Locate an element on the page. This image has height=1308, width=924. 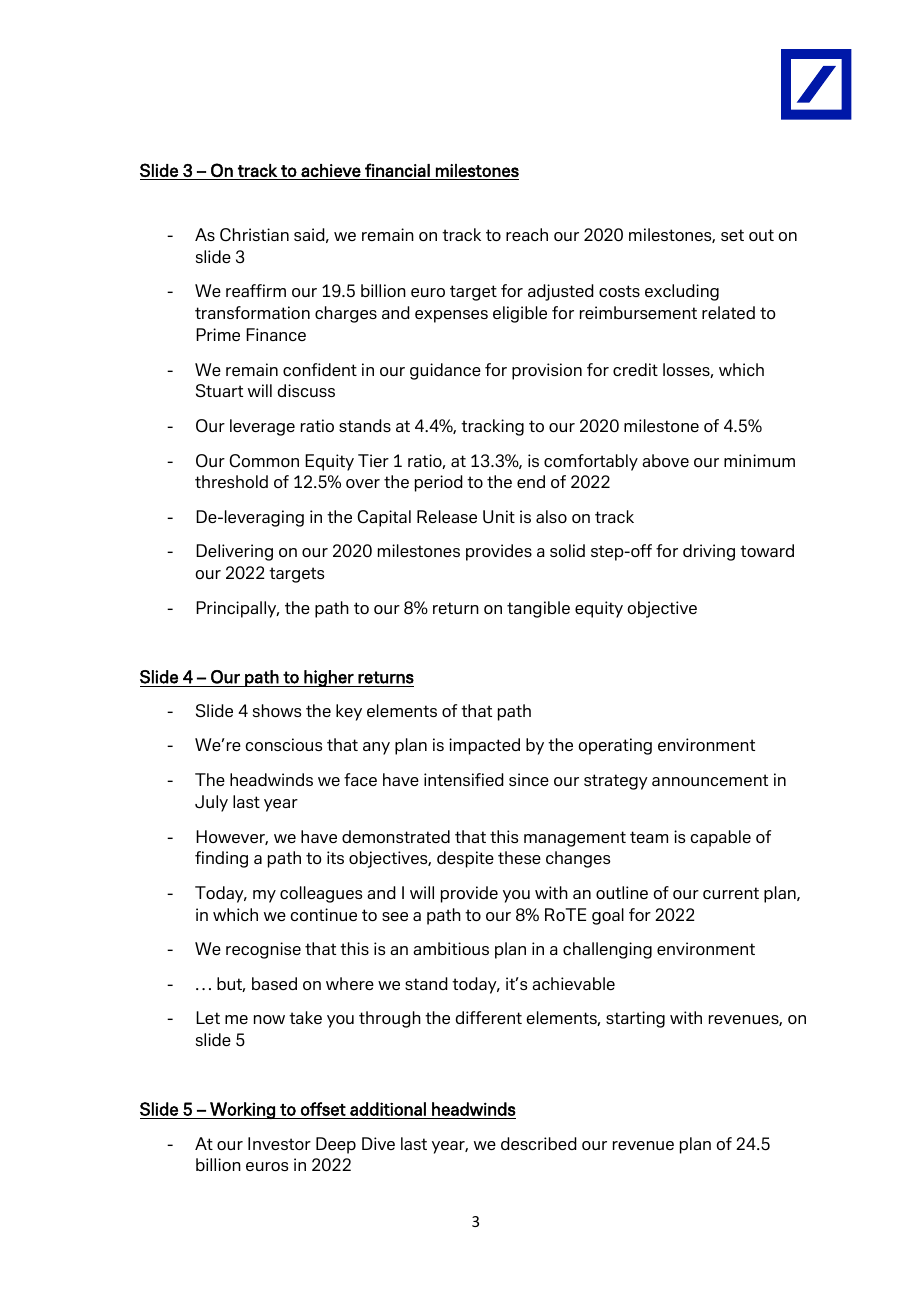
Christian is located at coordinates (254, 235).
